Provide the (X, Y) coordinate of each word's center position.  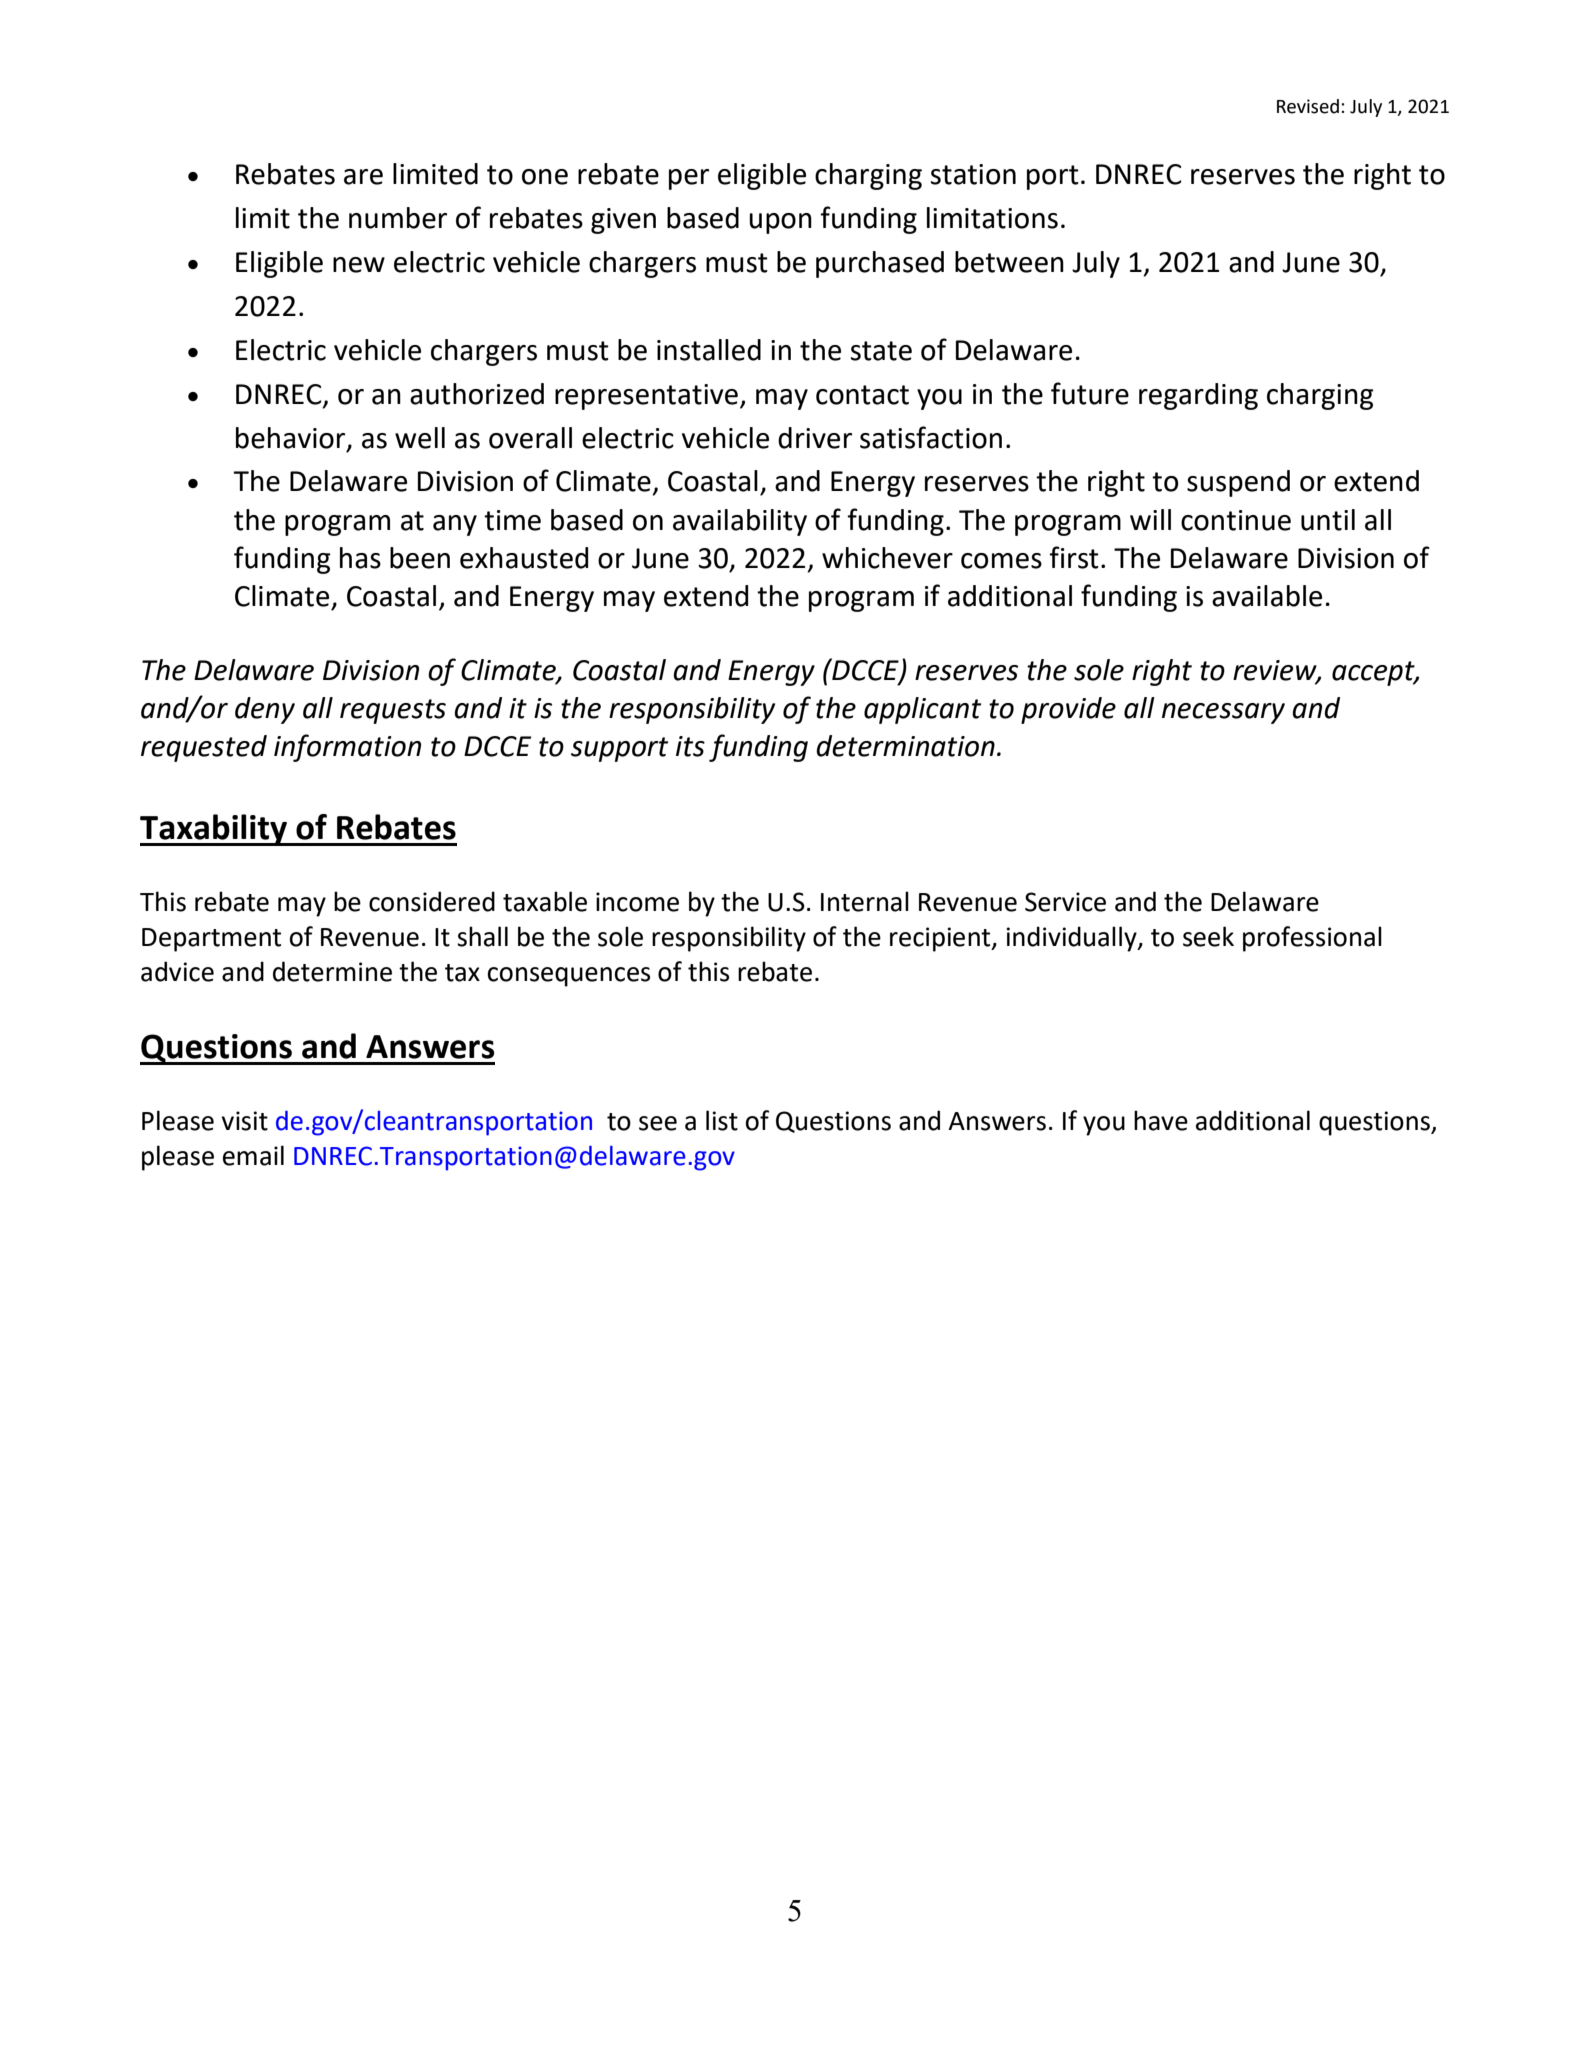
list (722, 1120)
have (1161, 1120)
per (689, 179)
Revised (1308, 106)
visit (244, 1121)
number (398, 218)
